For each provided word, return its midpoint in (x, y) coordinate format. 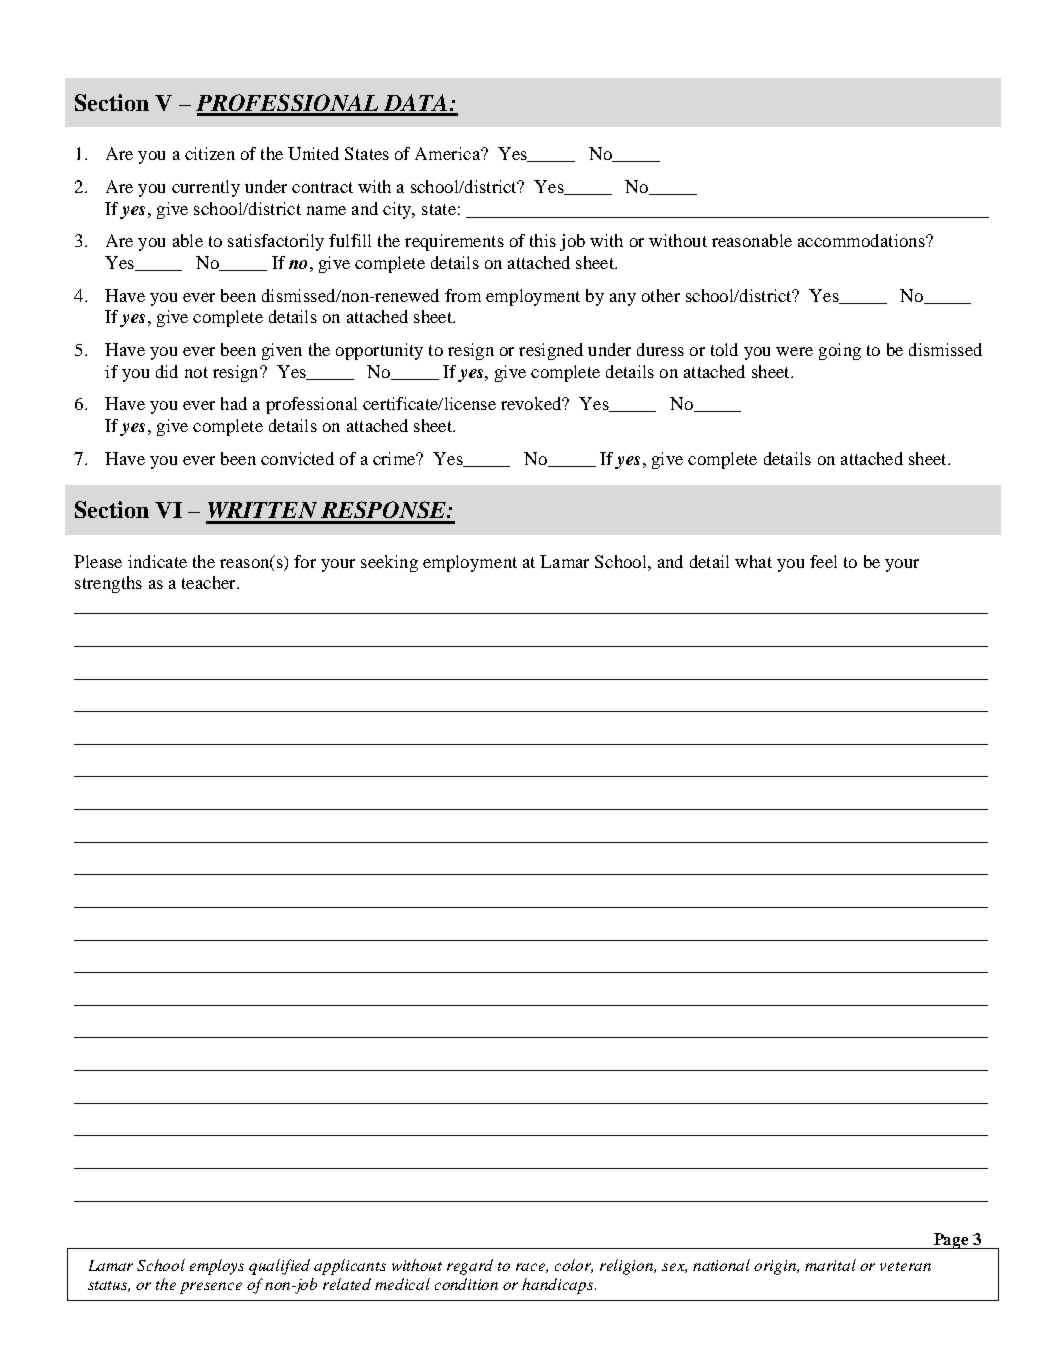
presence (211, 1288)
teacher (210, 582)
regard (470, 1267)
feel (823, 561)
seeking (389, 563)
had (234, 403)
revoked (532, 403)
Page (951, 1241)
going (840, 351)
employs (217, 1267)
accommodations (862, 240)
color (574, 1266)
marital (830, 1265)
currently (206, 188)
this (543, 240)
